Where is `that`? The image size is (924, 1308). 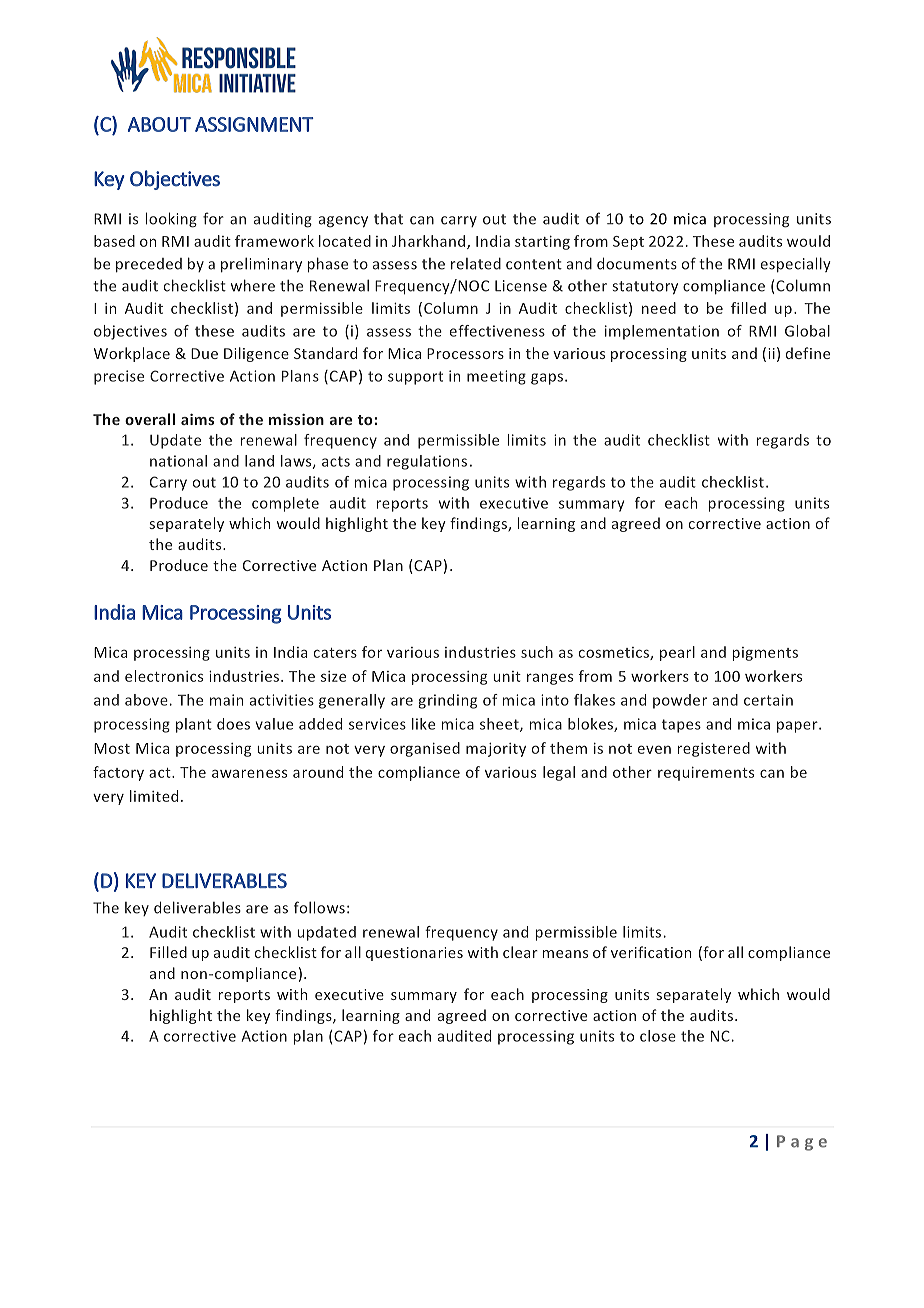
that is located at coordinates (388, 219).
